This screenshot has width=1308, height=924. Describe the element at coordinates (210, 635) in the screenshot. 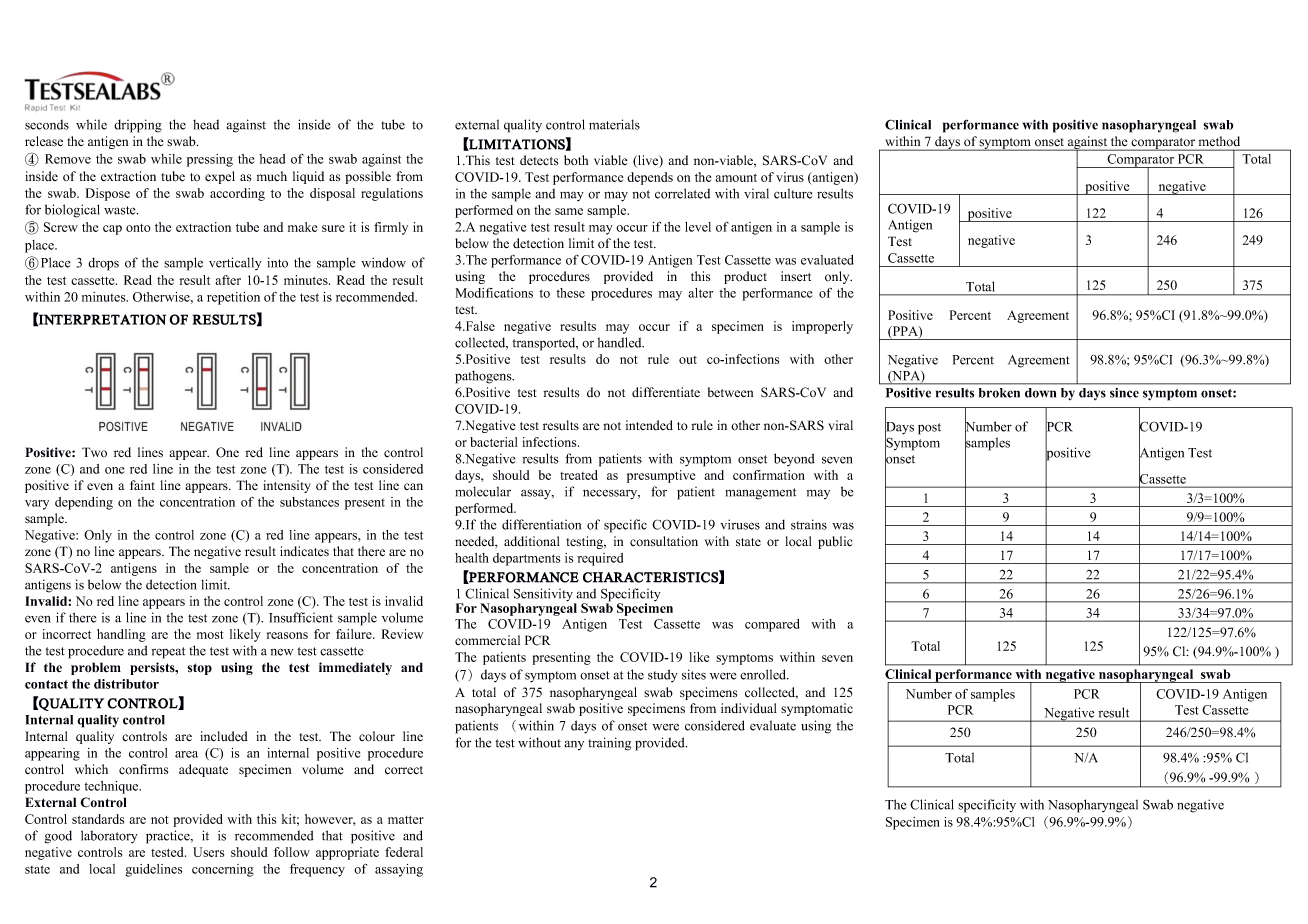

I see `most` at that location.
